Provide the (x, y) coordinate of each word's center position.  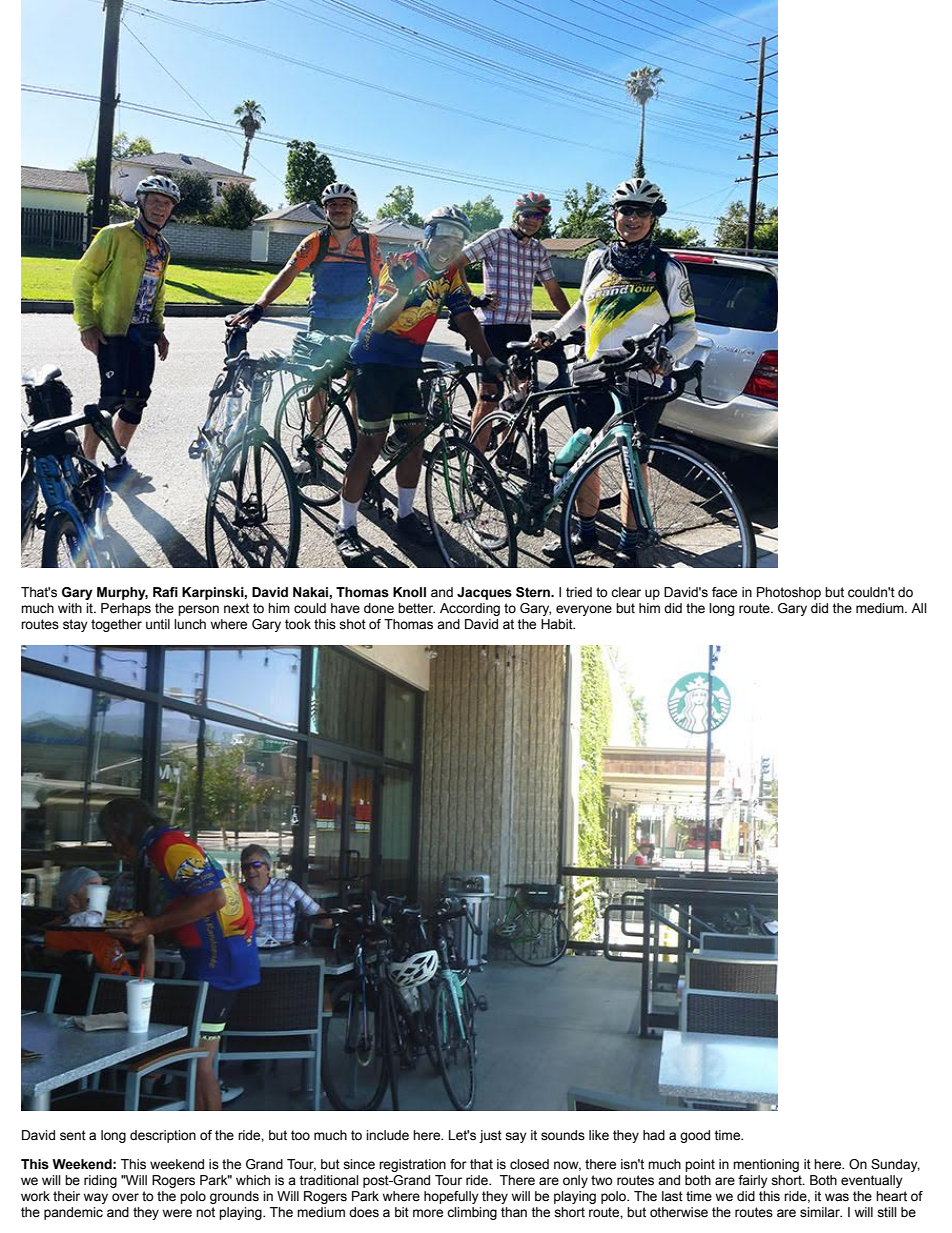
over (125, 1197)
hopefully (451, 1197)
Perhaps (126, 609)
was (837, 1197)
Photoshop (789, 593)
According (470, 609)
